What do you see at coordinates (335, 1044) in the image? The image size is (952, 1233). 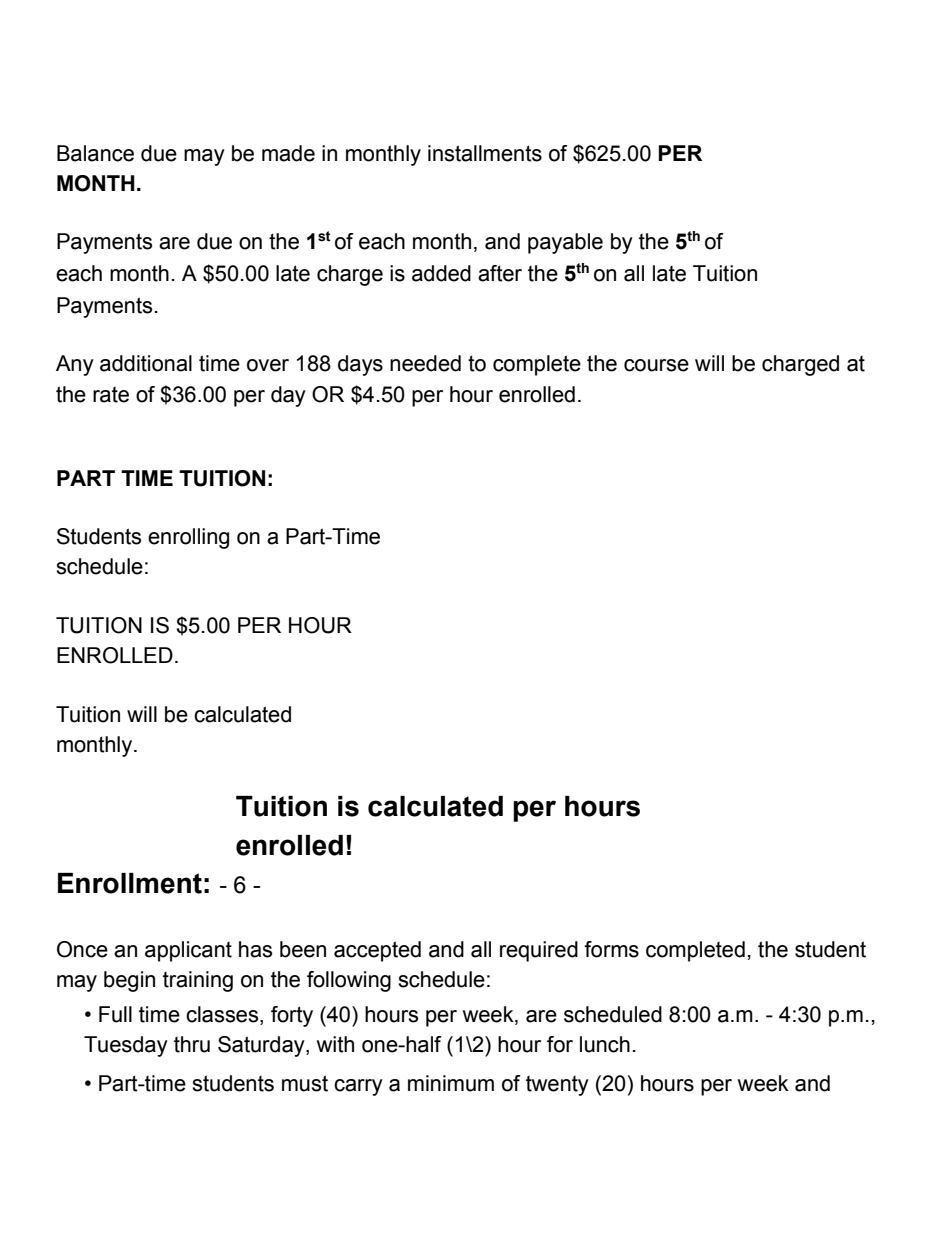 I see `with` at bounding box center [335, 1044].
